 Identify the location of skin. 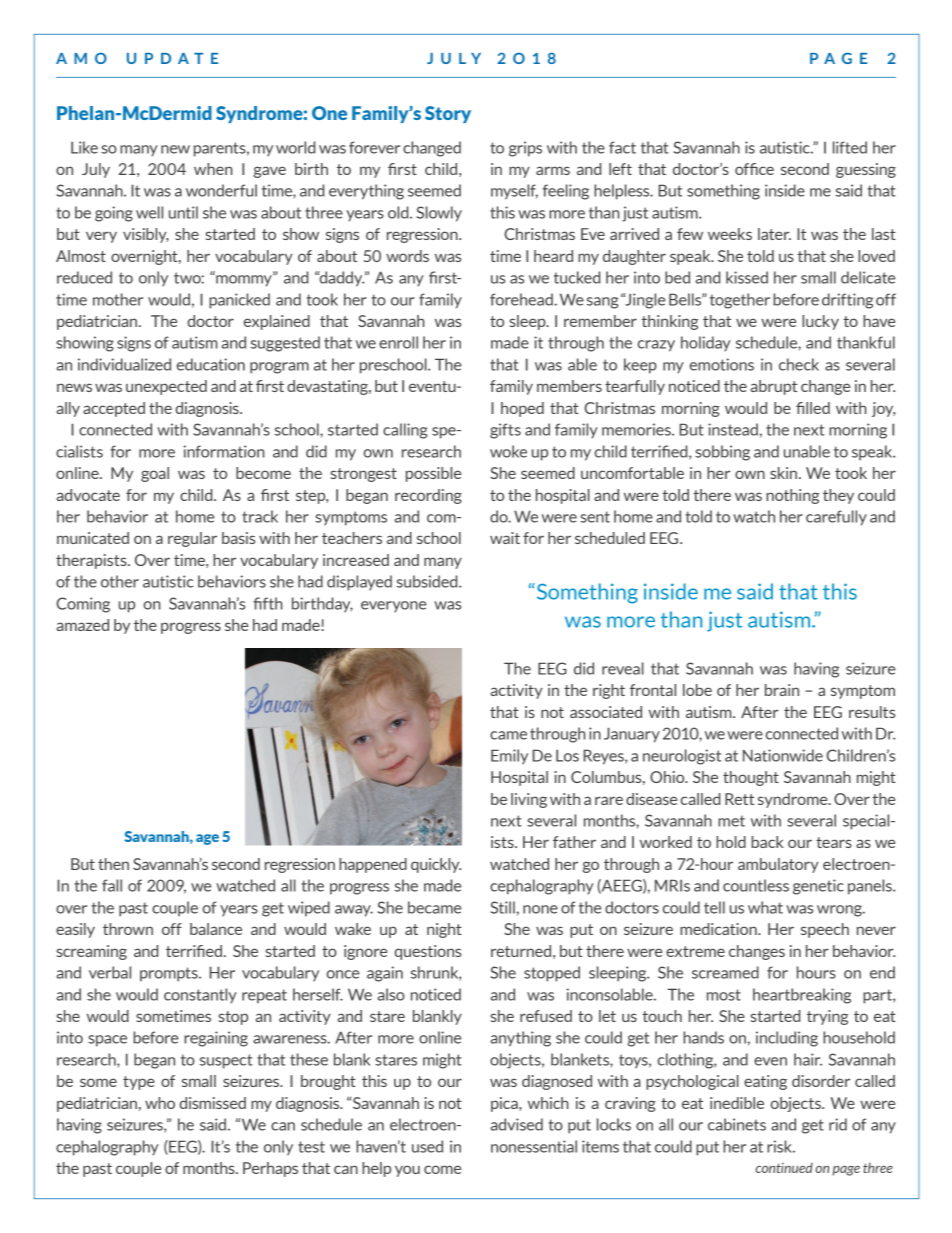
(785, 473).
